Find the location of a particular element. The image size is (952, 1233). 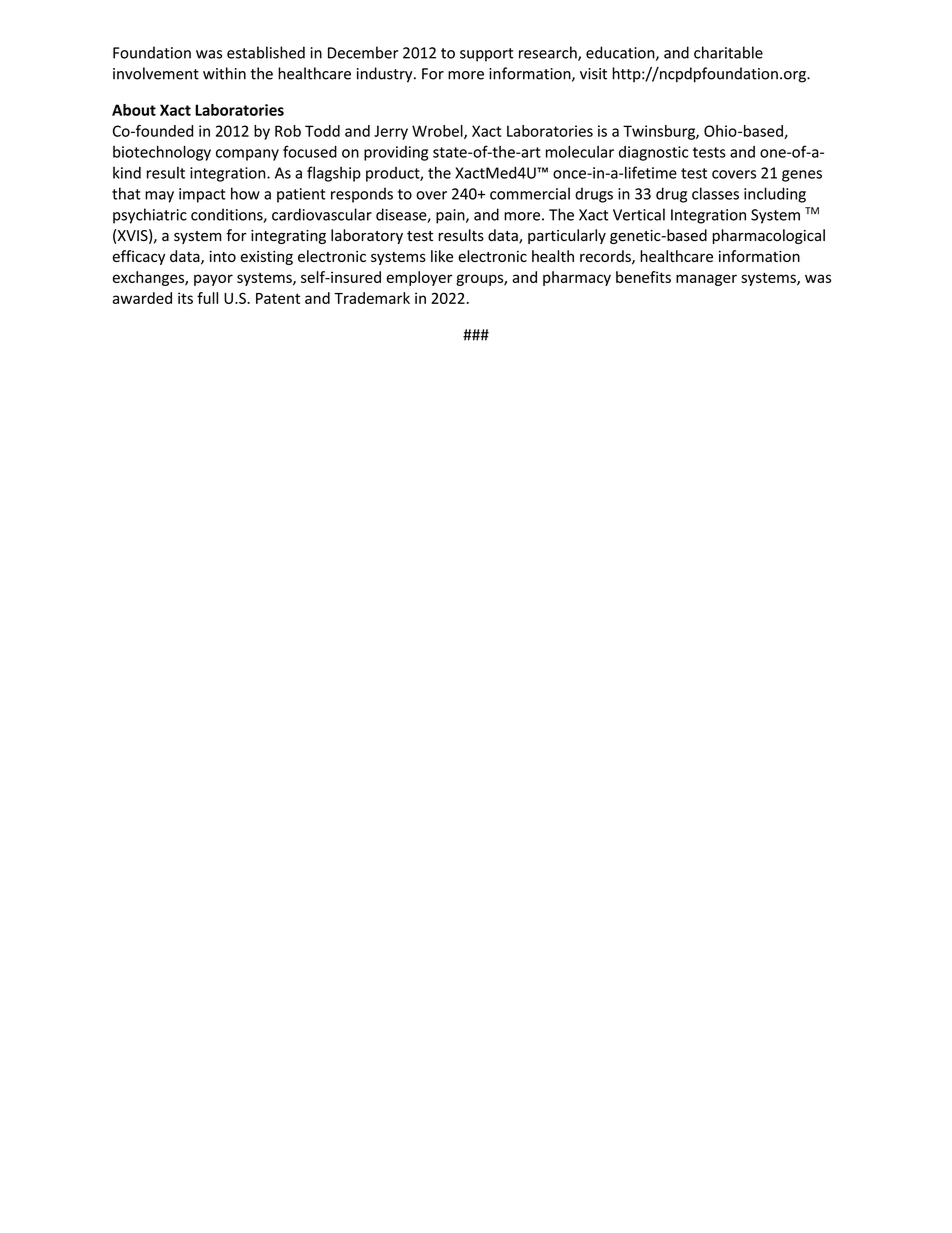

how is located at coordinates (245, 193).
